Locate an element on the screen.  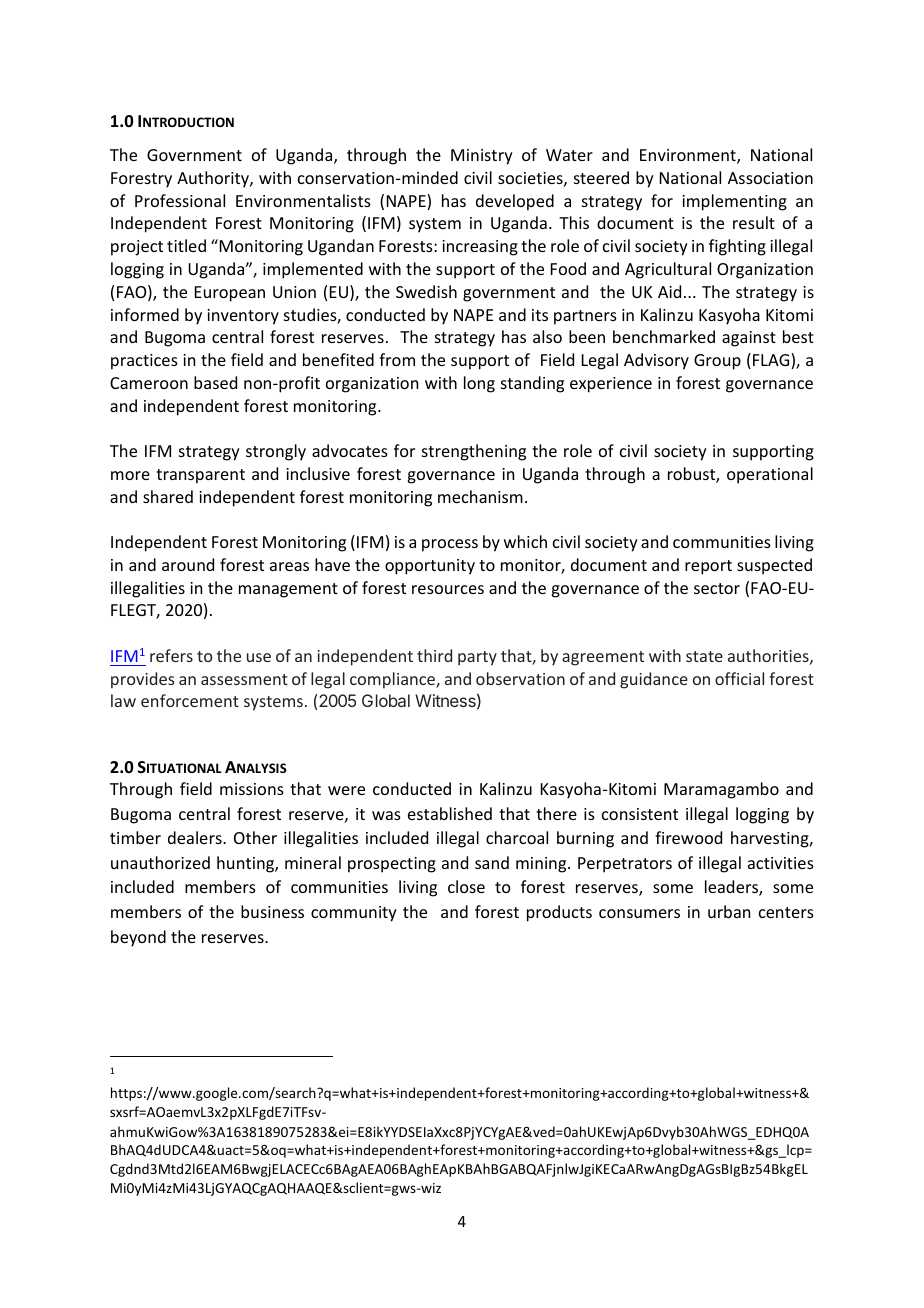
report is located at coordinates (708, 567).
